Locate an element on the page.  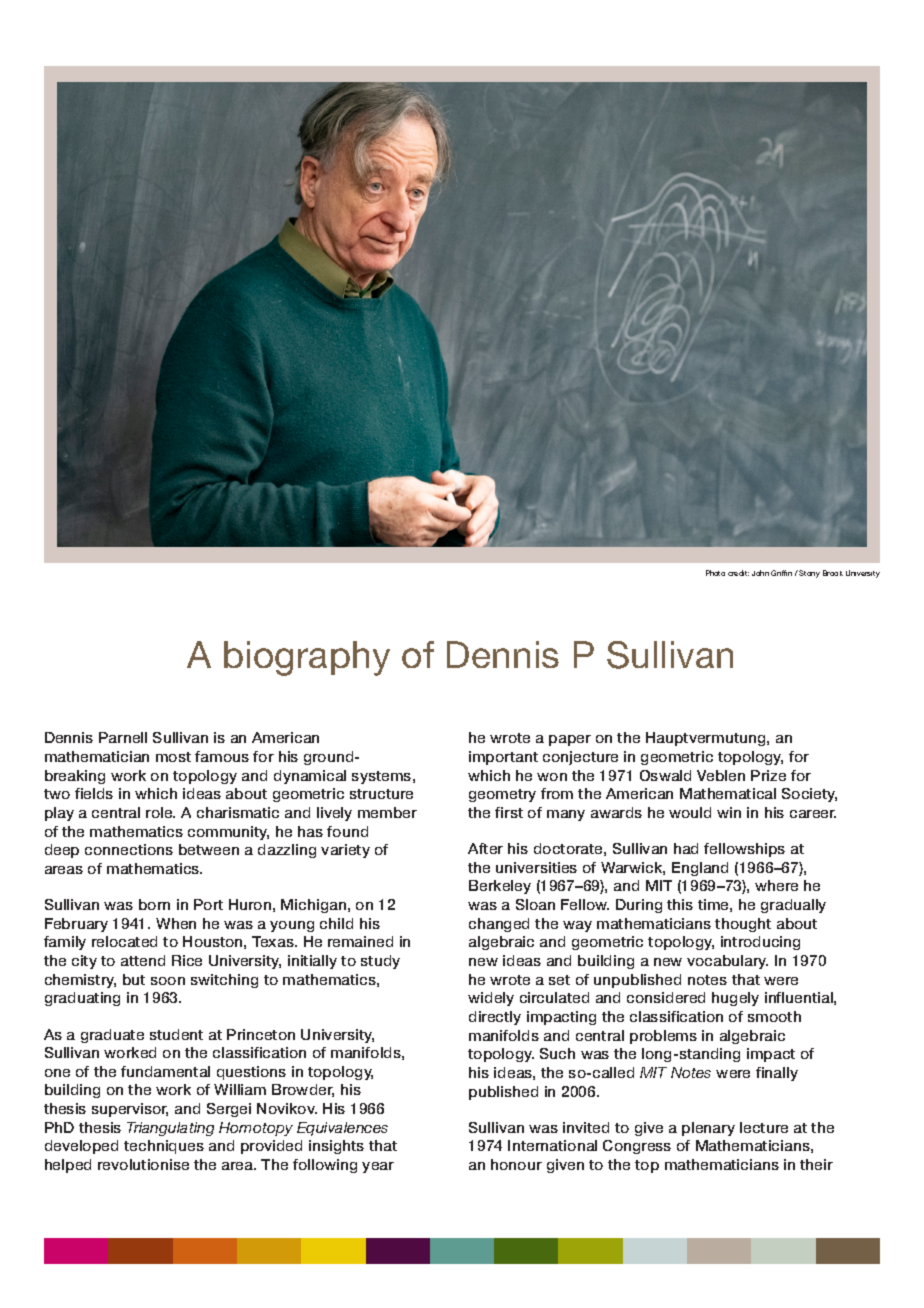
thought is located at coordinates (743, 925).
